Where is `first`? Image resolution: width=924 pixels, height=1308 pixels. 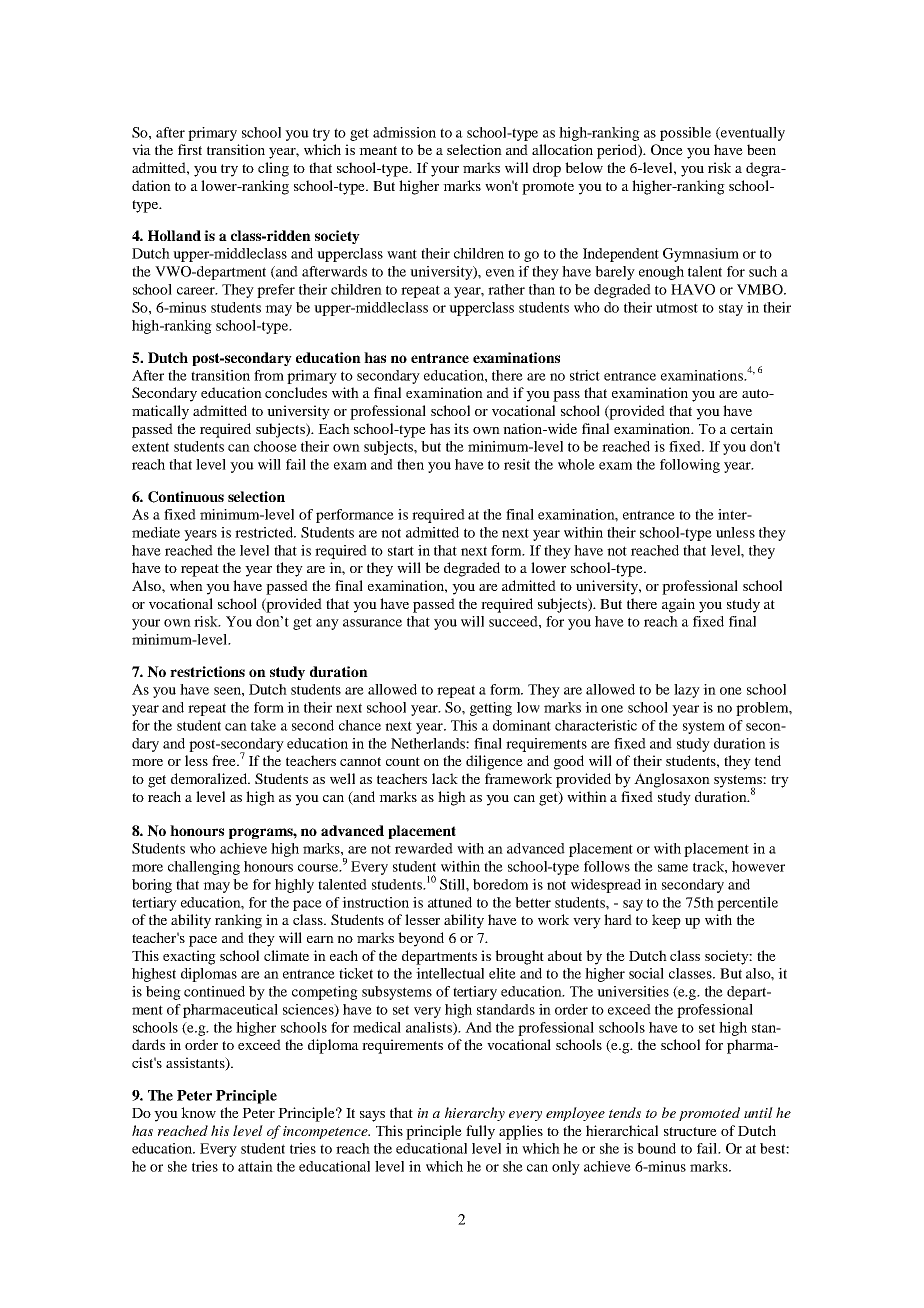 first is located at coordinates (190, 149).
